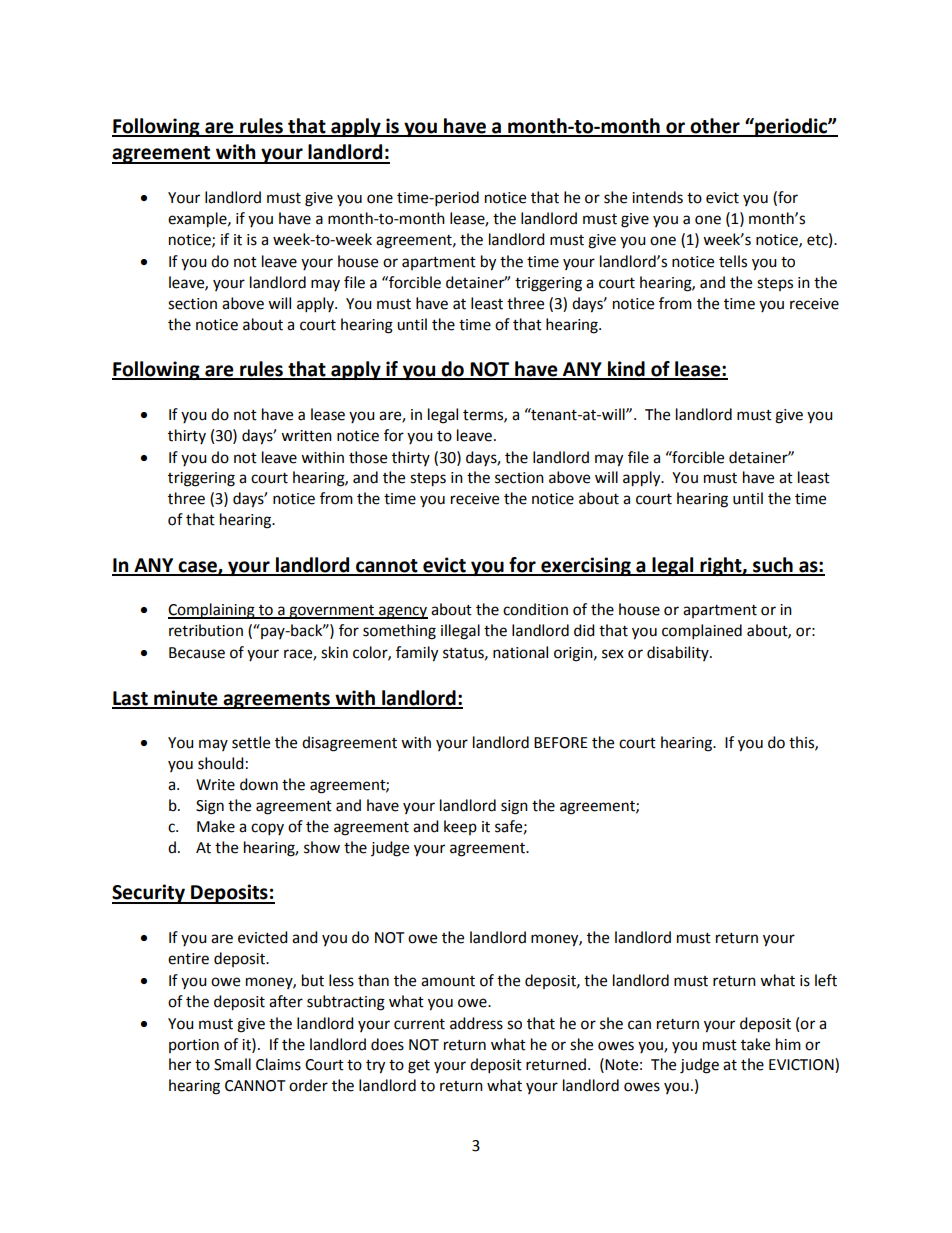 The image size is (952, 1233). I want to click on Complaining, so click(212, 611).
